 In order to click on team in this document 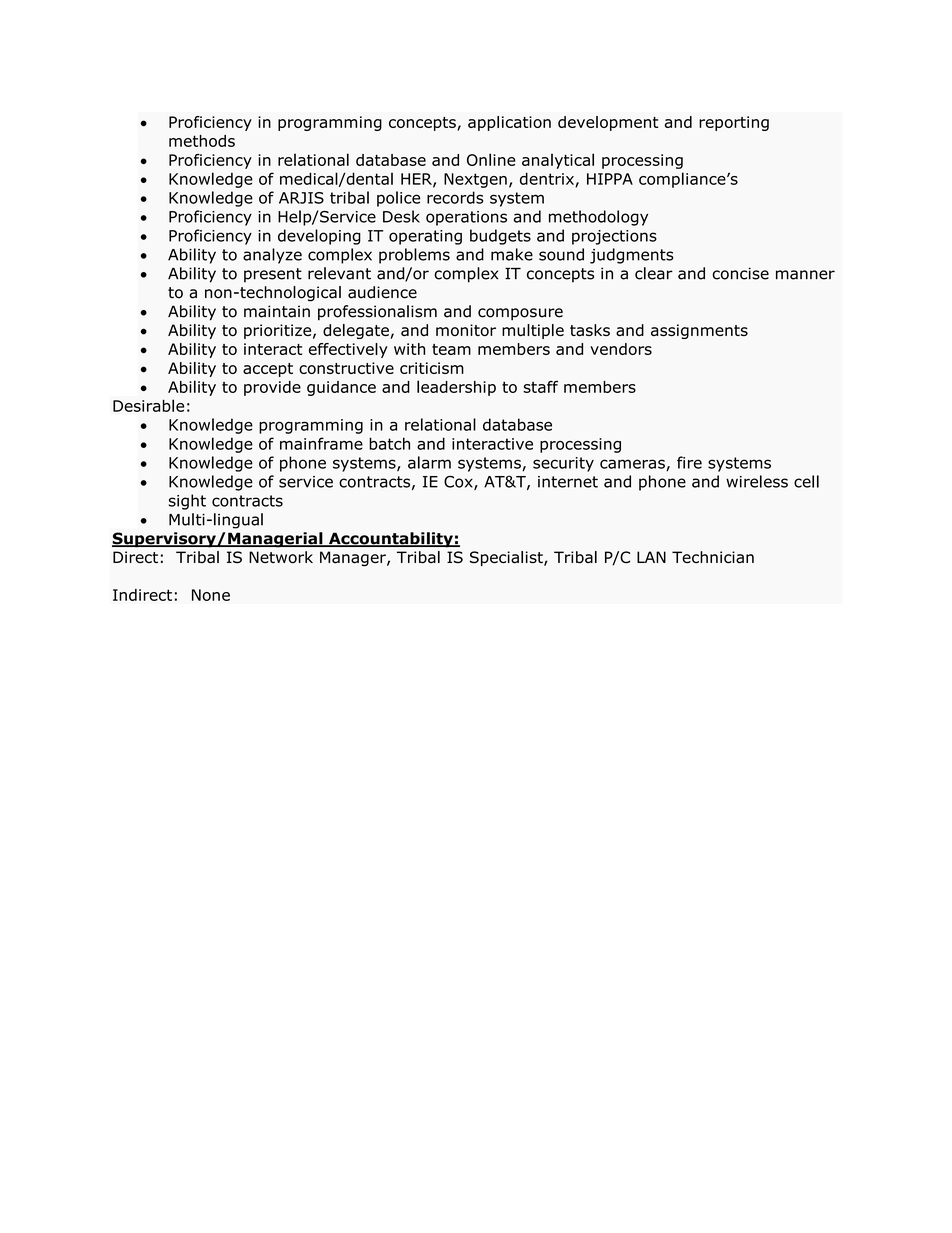, I will do `click(451, 349)`.
